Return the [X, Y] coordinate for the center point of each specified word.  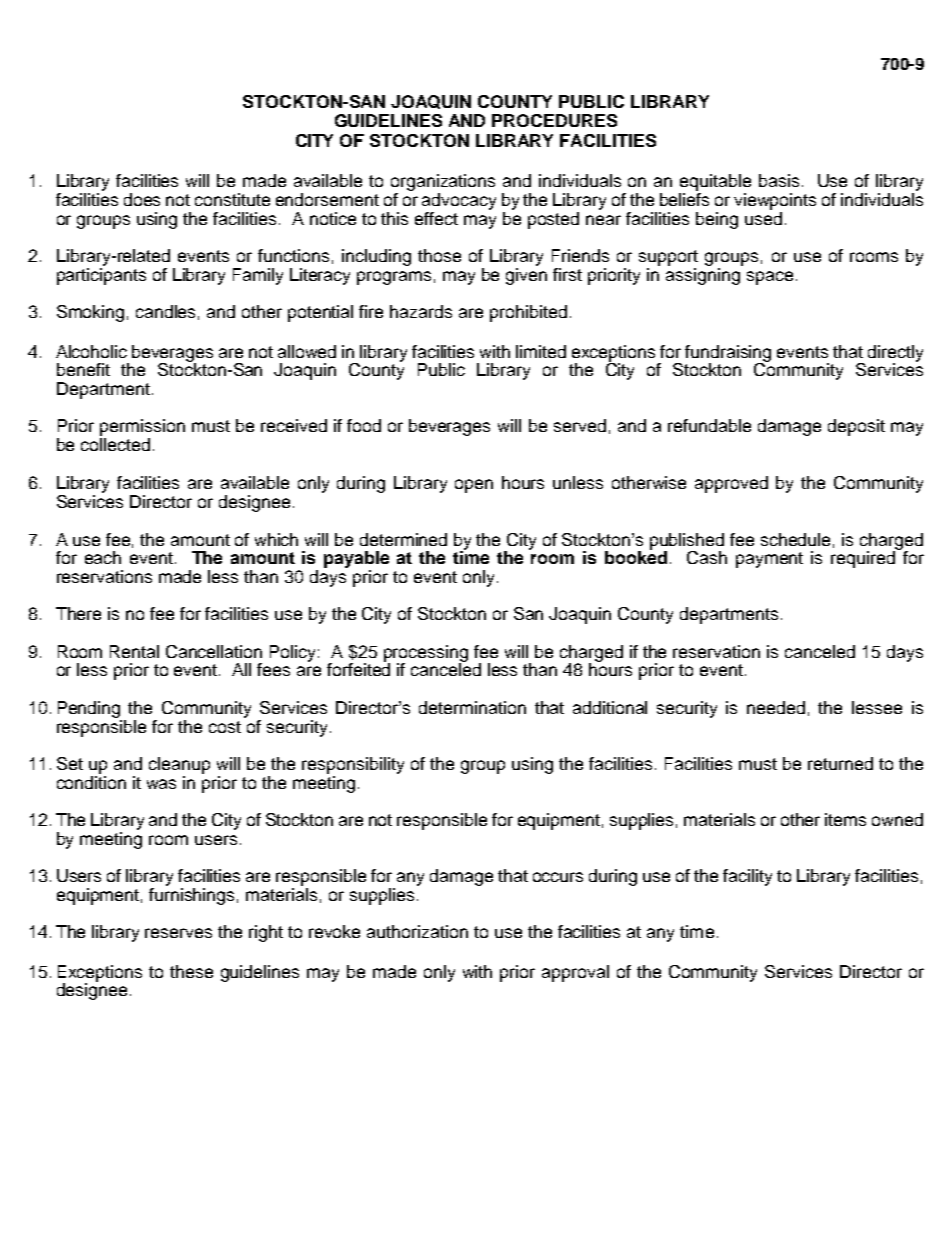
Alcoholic [91, 351]
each [103, 557]
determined [403, 539]
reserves [178, 933]
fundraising [728, 354]
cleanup [179, 765]
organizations [443, 184]
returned [840, 763]
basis [779, 180]
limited [541, 351]
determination [472, 707]
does [142, 199]
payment [769, 560]
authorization [417, 931]
